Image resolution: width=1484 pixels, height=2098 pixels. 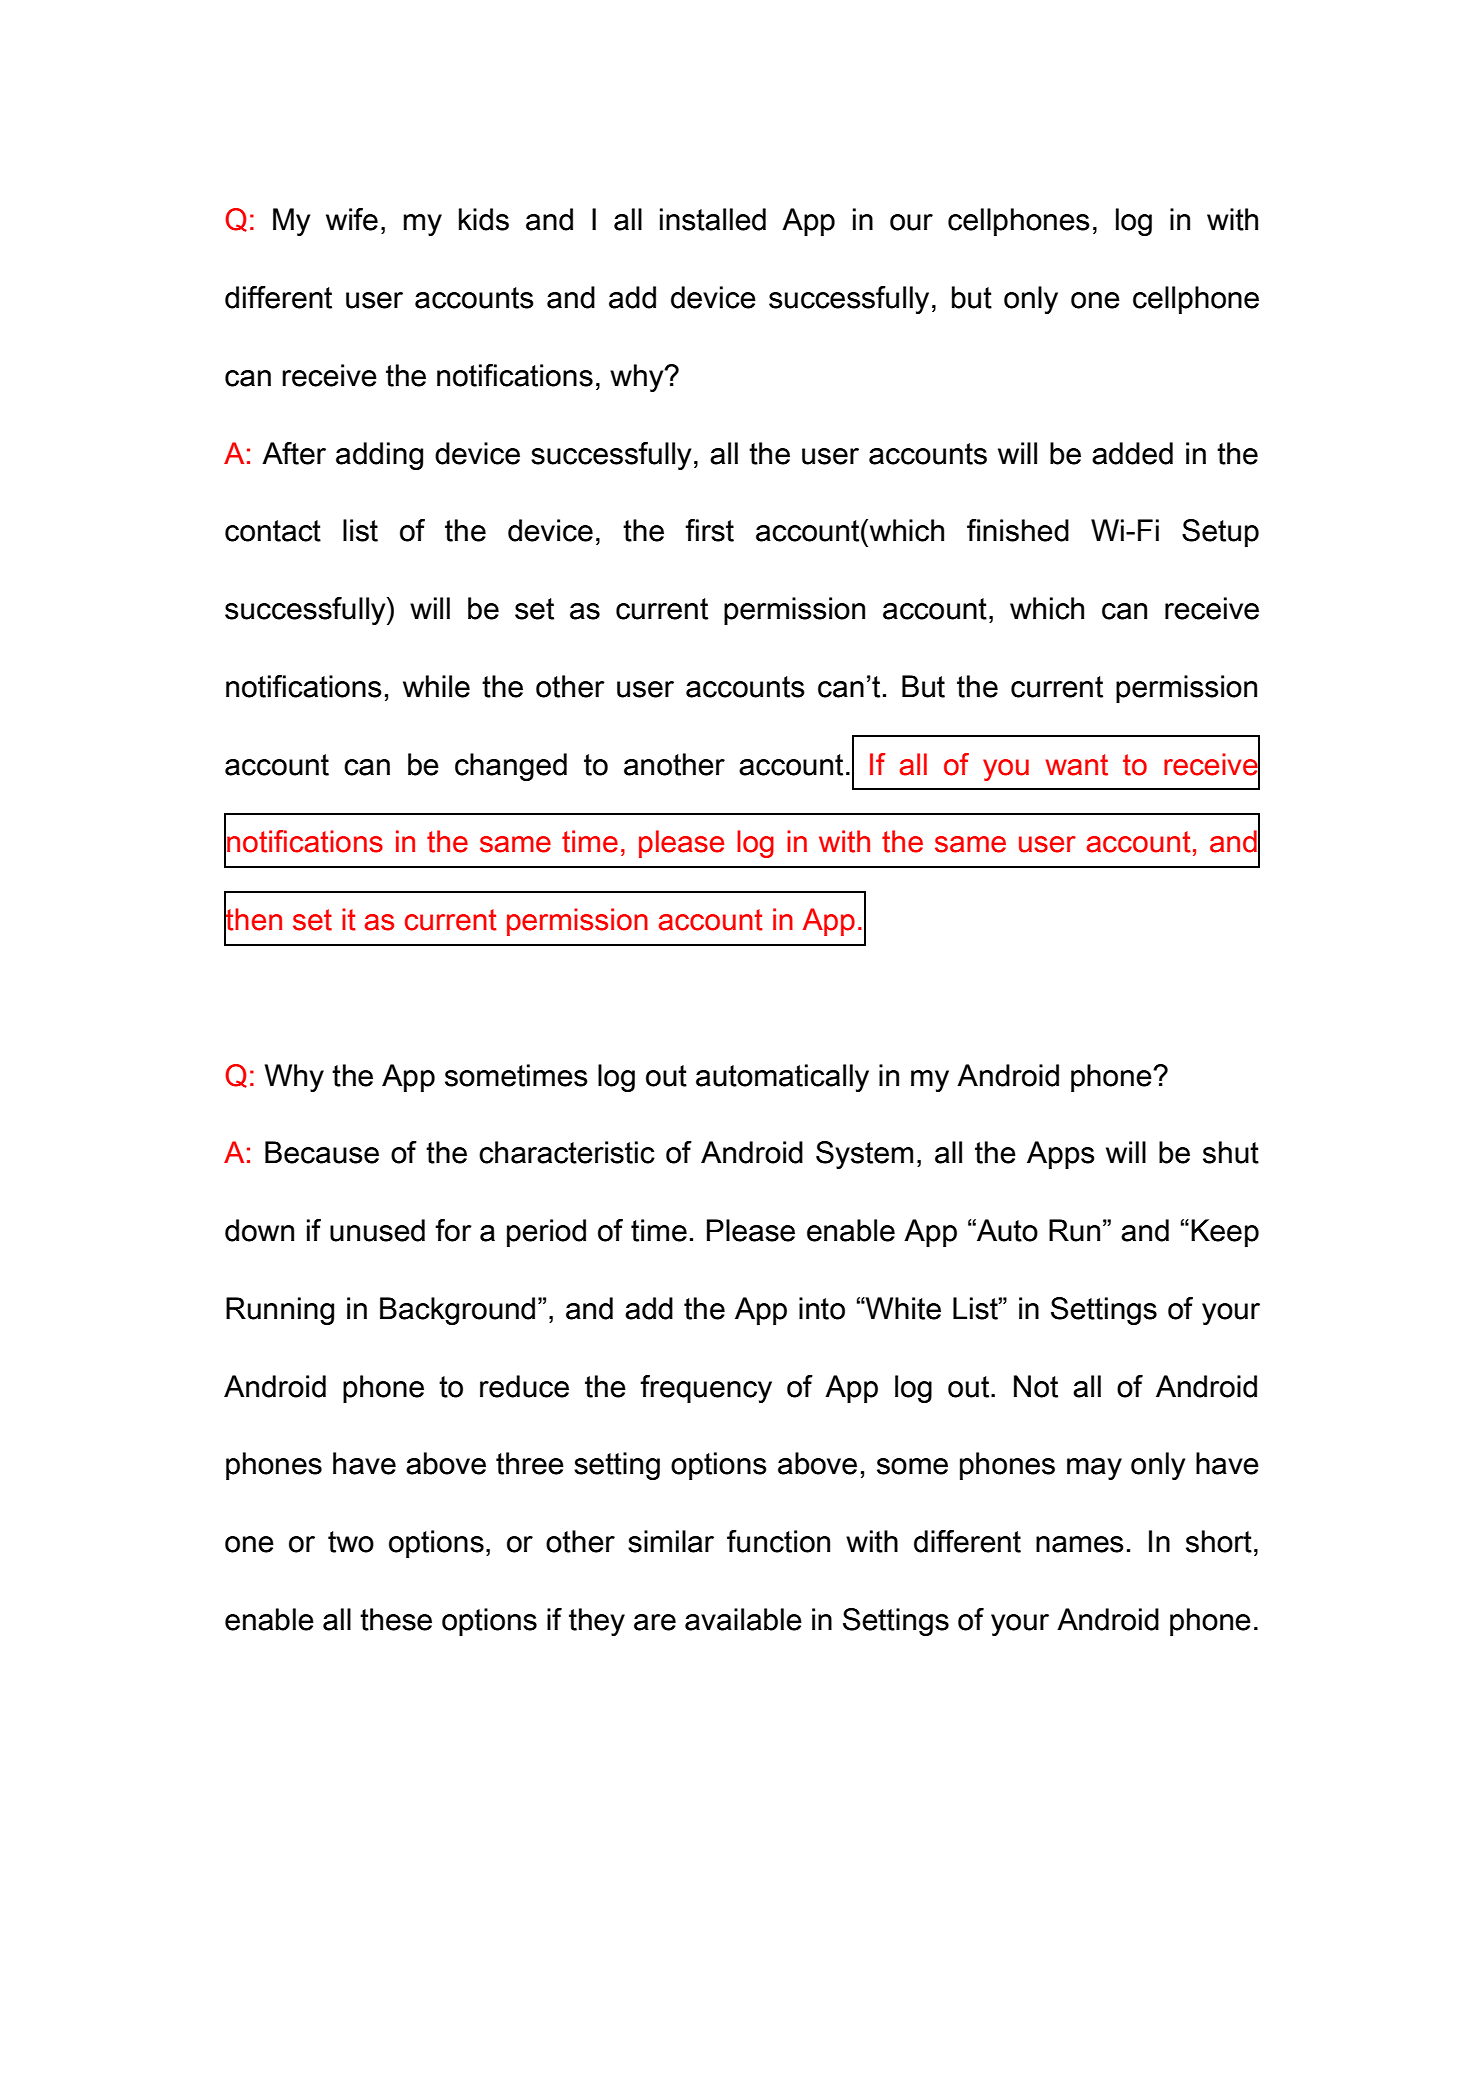 I want to click on installed, so click(x=713, y=219).
